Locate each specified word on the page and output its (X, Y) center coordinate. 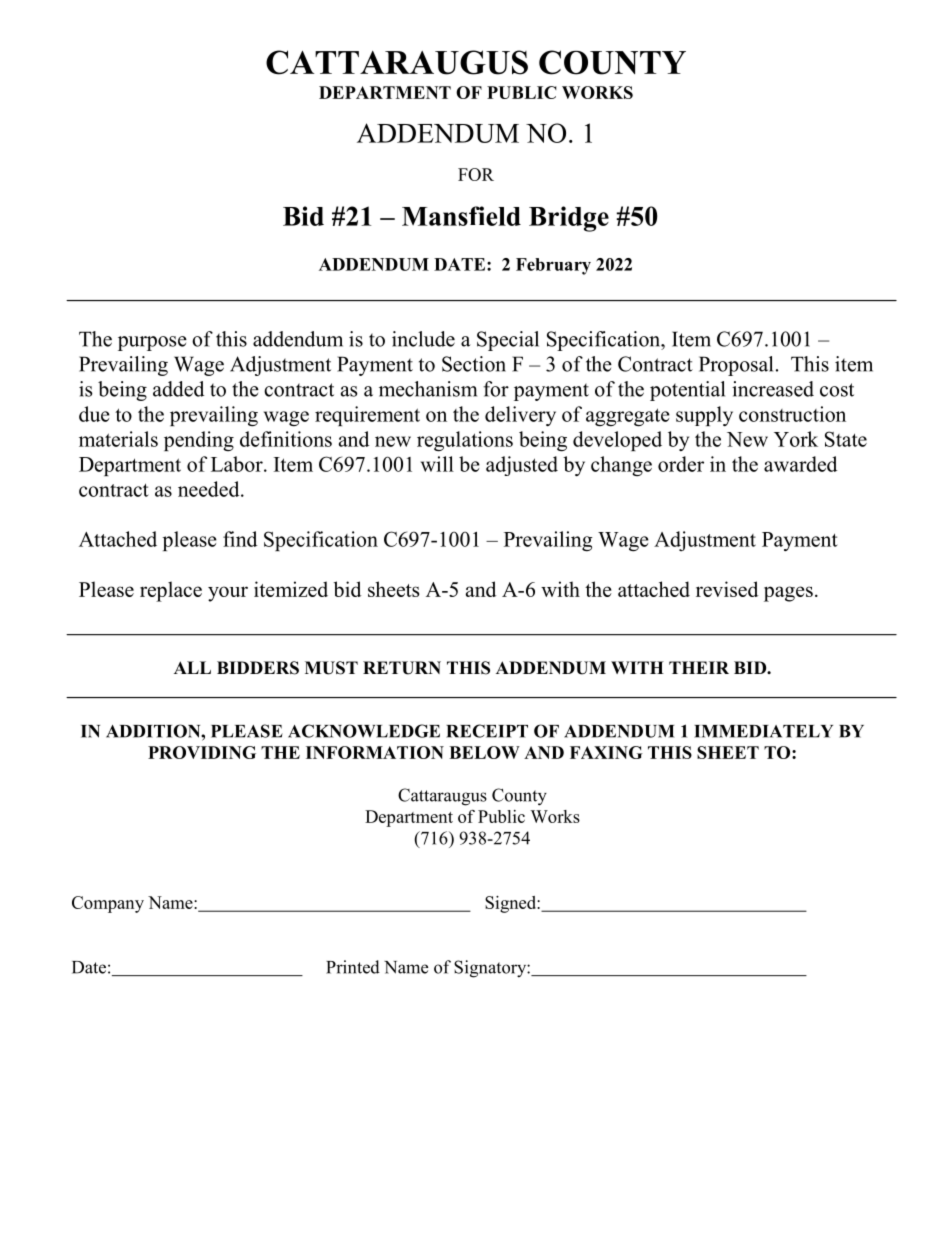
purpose (152, 343)
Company (108, 904)
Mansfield (461, 216)
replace (171, 591)
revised (727, 589)
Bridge (569, 219)
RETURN (402, 668)
